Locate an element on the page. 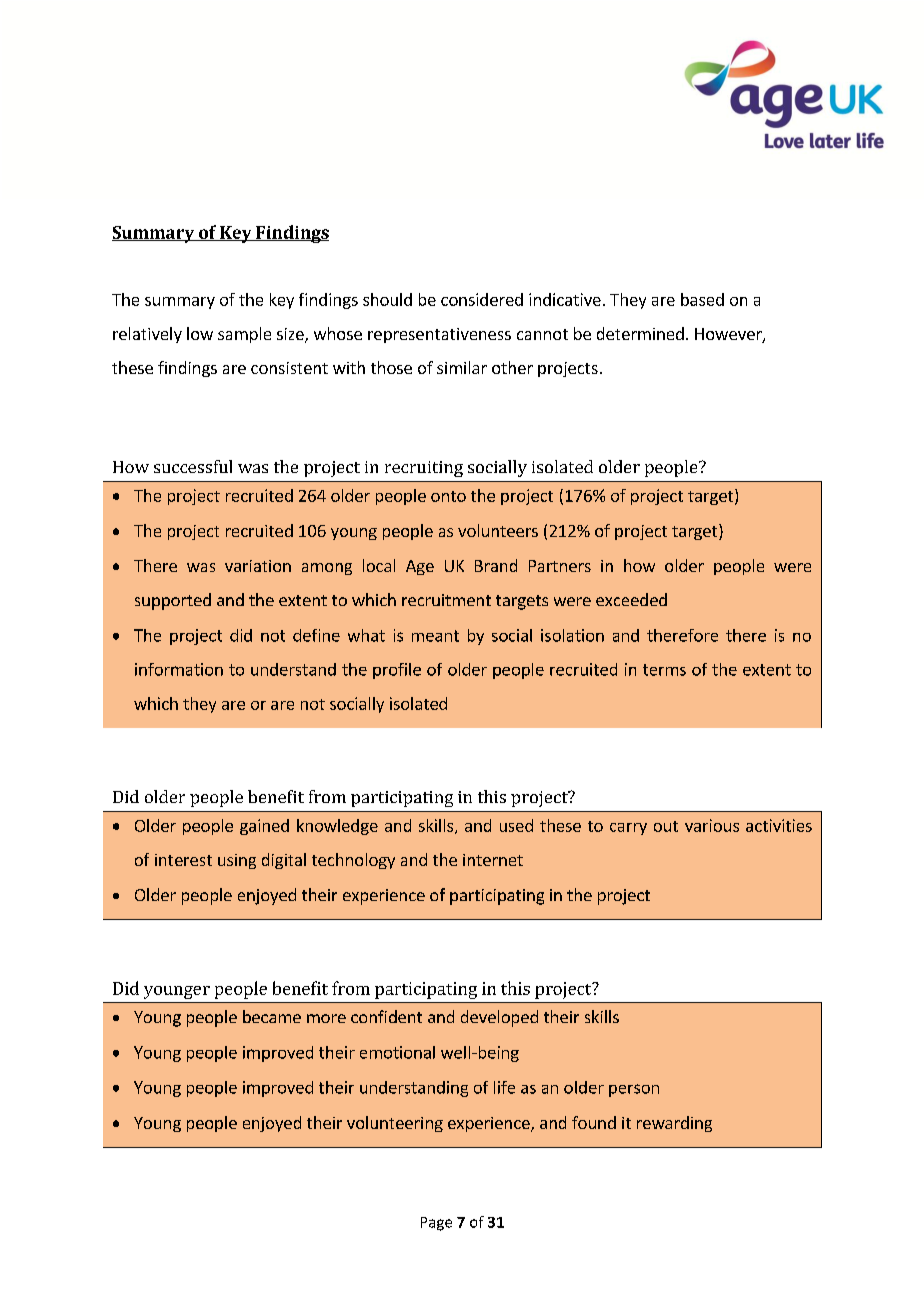 The height and width of the document is (1308, 924). based is located at coordinates (702, 299).
